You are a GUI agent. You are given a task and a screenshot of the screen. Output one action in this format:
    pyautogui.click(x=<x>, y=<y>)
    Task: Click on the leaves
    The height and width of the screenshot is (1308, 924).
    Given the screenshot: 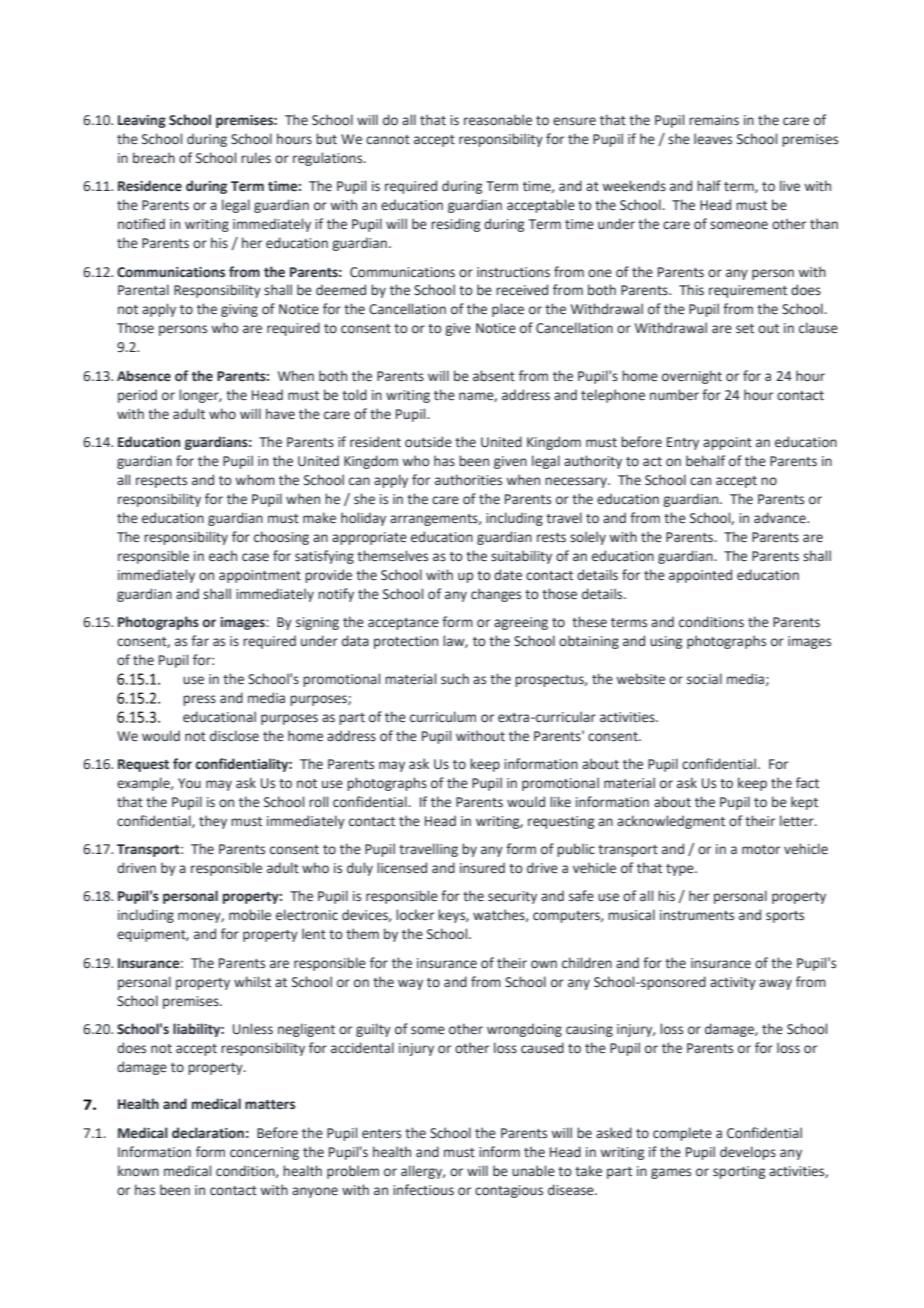 What is the action you would take?
    pyautogui.click(x=713, y=139)
